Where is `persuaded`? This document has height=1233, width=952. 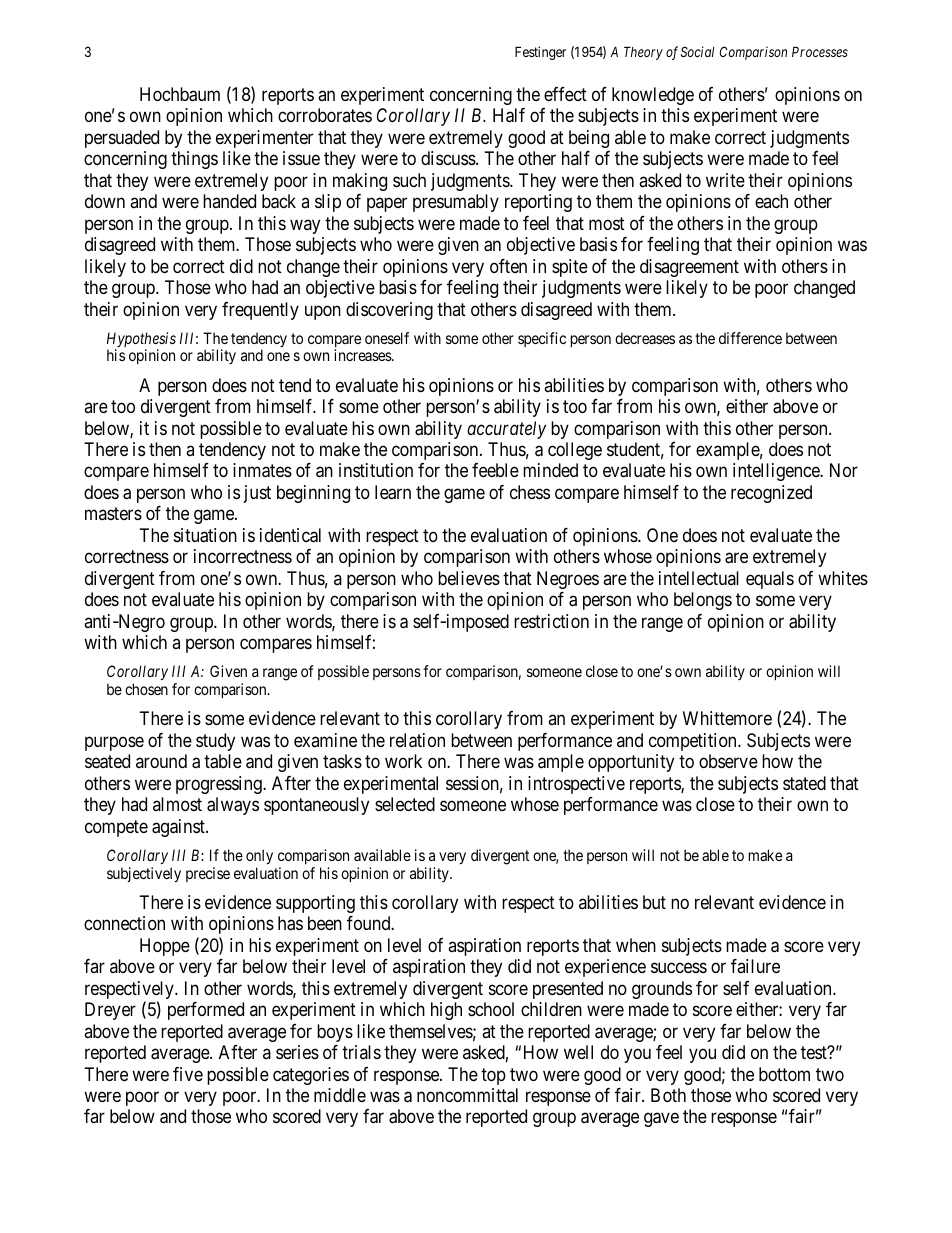
persuaded is located at coordinates (122, 139).
